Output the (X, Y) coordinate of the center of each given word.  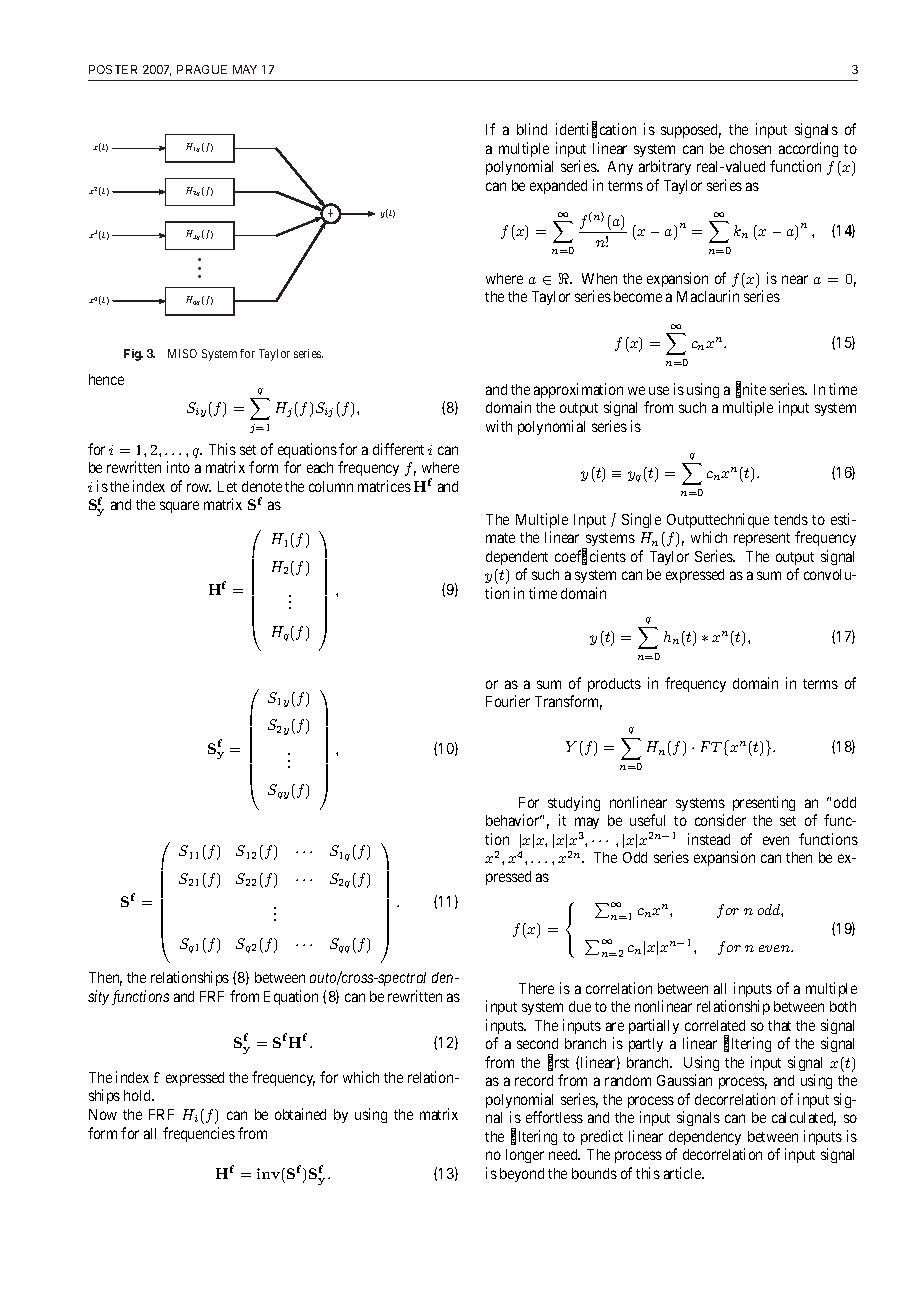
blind (532, 129)
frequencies (199, 1134)
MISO (182, 353)
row (199, 487)
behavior (514, 820)
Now (103, 1114)
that (779, 1025)
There (536, 988)
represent (762, 539)
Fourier (508, 701)
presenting (764, 803)
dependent (517, 558)
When (599, 278)
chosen (750, 148)
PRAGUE (202, 69)
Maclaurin (708, 296)
